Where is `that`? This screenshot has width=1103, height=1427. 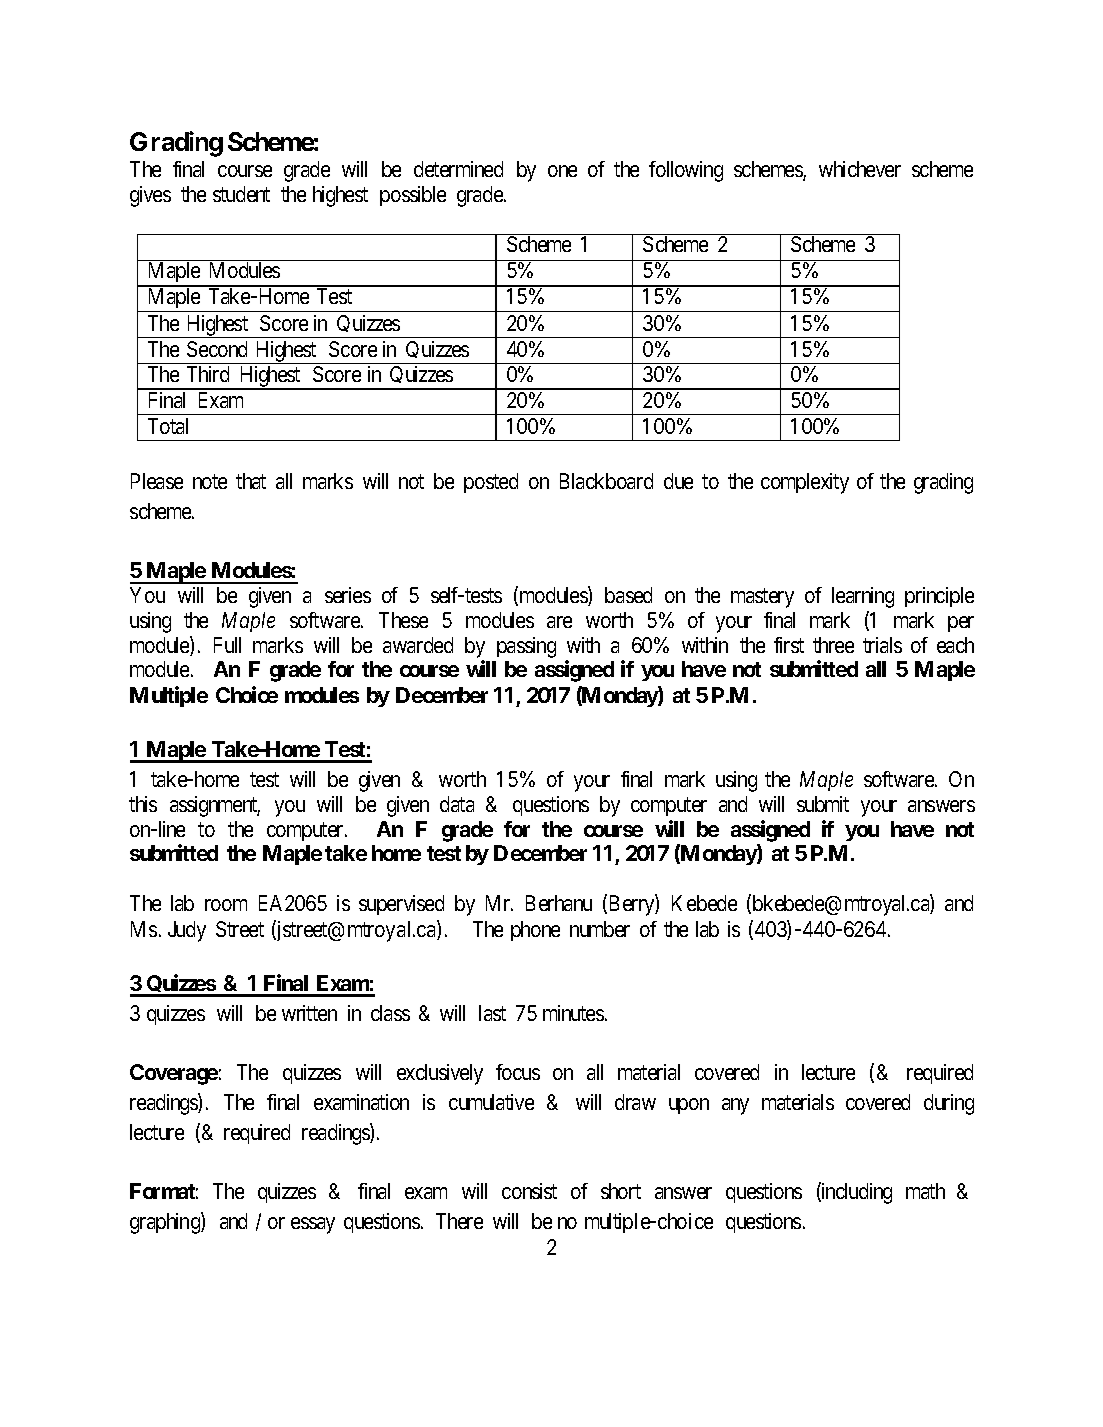
that is located at coordinates (251, 481).
